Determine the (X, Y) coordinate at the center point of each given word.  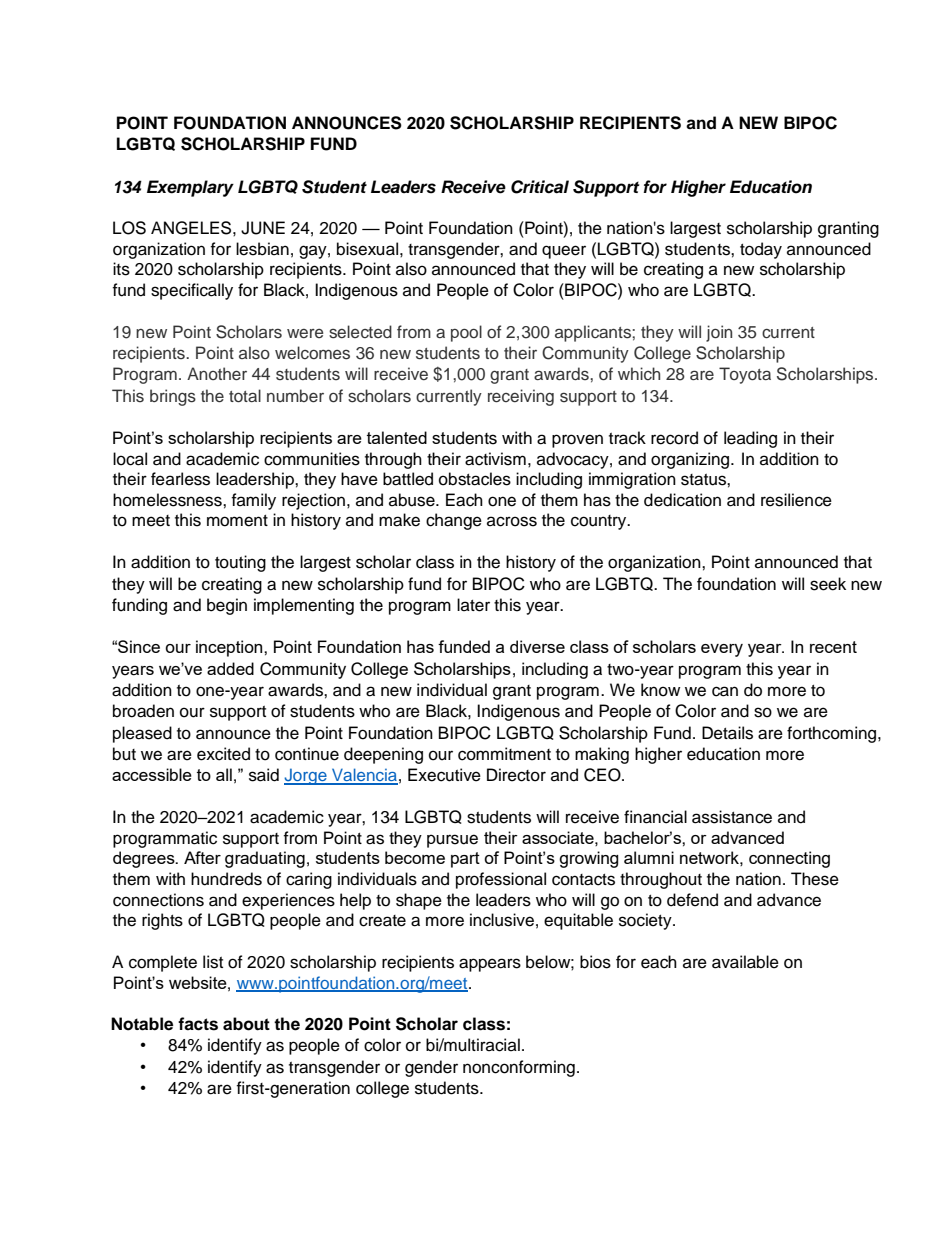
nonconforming (519, 1068)
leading (750, 439)
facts (198, 1024)
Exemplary (190, 188)
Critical (540, 187)
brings (173, 397)
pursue (452, 841)
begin (227, 606)
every (722, 650)
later (473, 605)
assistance (732, 817)
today (761, 250)
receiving (521, 397)
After (202, 857)
